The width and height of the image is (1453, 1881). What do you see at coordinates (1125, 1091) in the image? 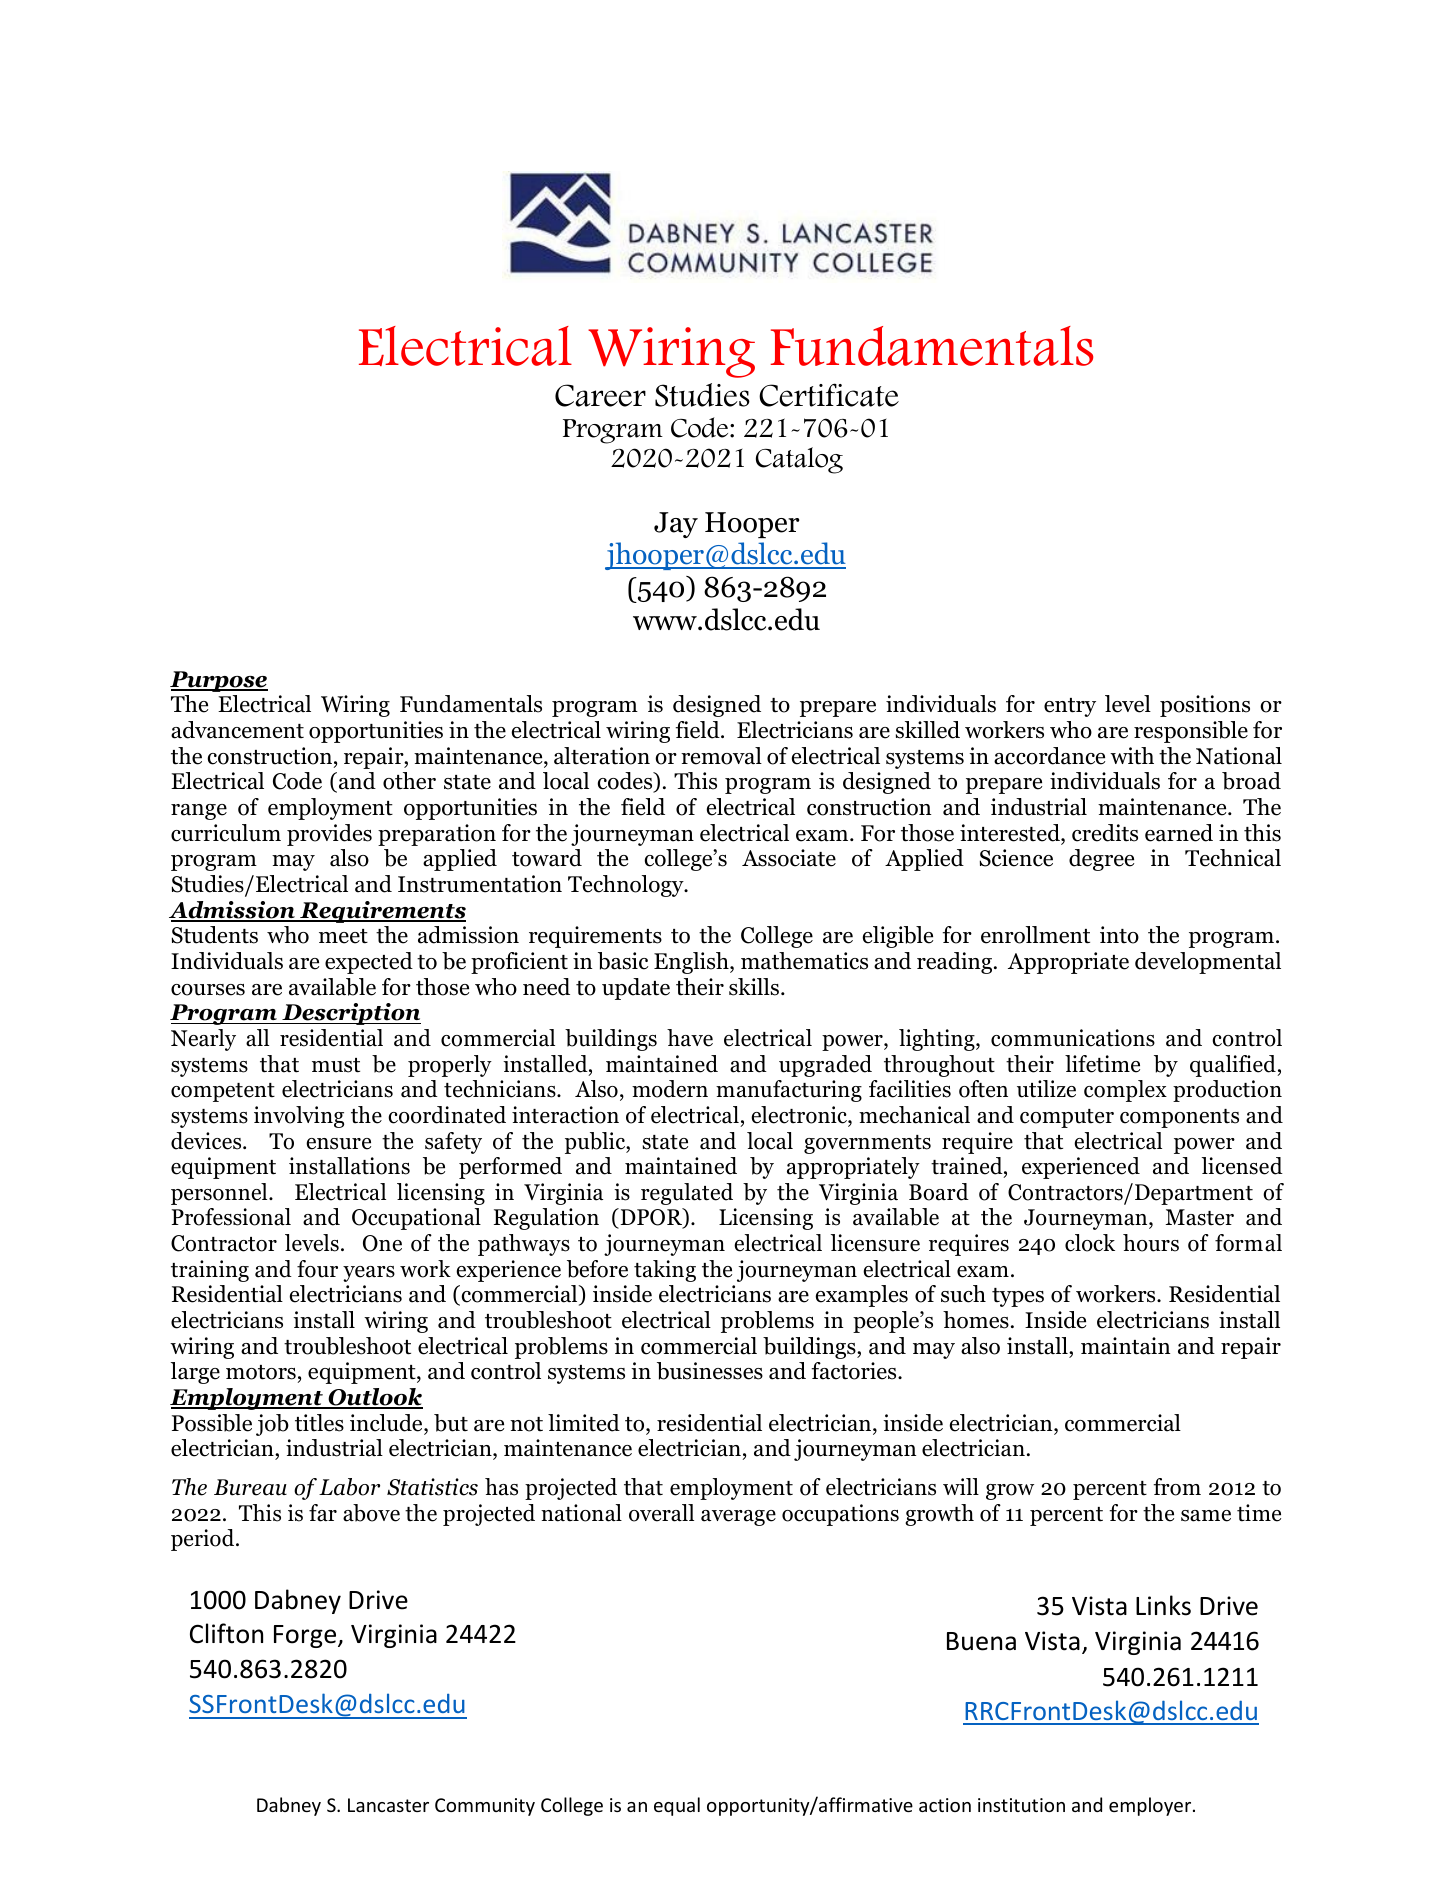
I see `complex` at bounding box center [1125, 1091].
